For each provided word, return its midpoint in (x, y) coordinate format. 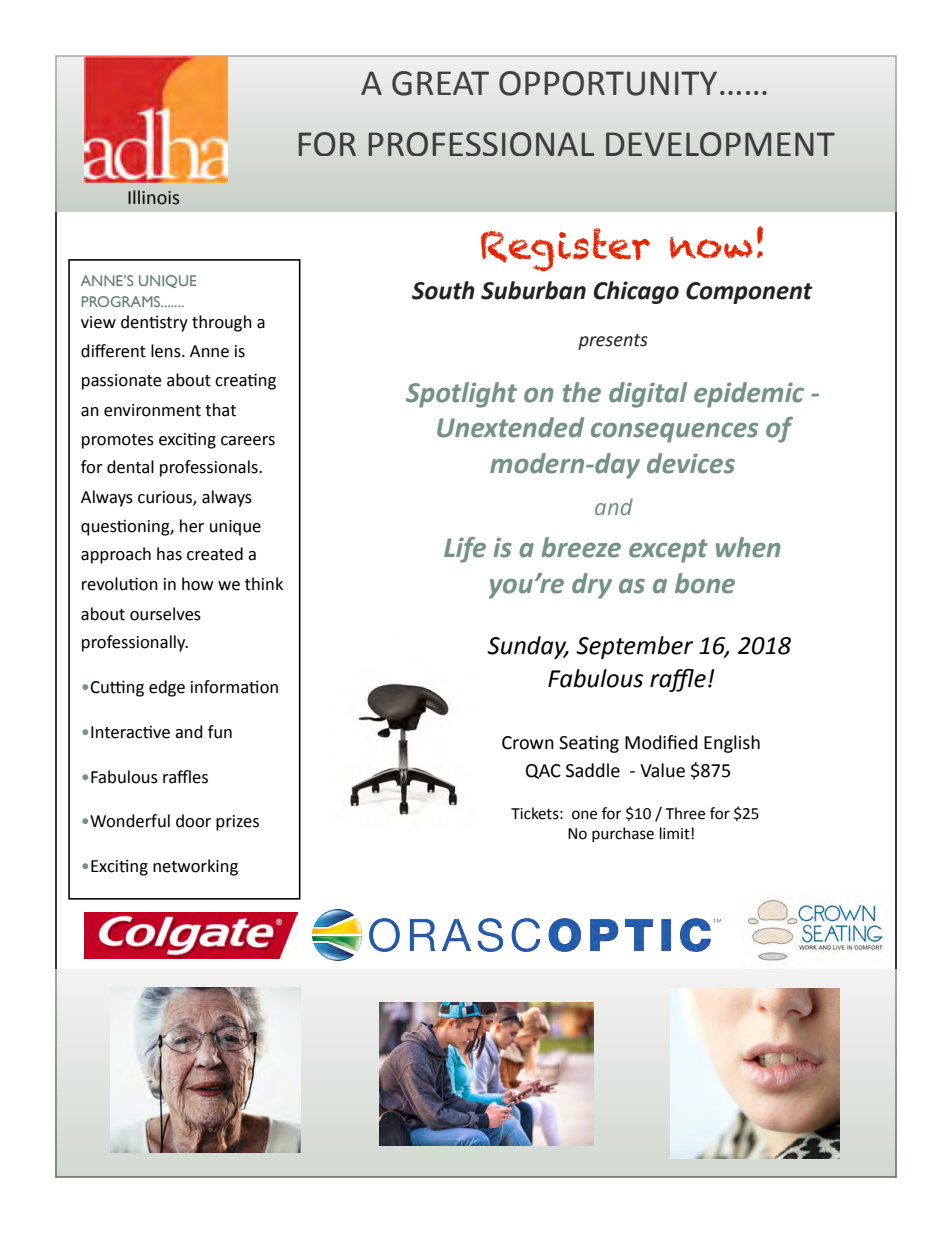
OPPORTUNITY (608, 83)
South (443, 290)
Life (465, 550)
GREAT (440, 83)
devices (691, 463)
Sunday (528, 647)
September (634, 647)
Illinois (153, 197)
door (193, 821)
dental (130, 467)
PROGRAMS (122, 301)
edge (167, 688)
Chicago (636, 292)
